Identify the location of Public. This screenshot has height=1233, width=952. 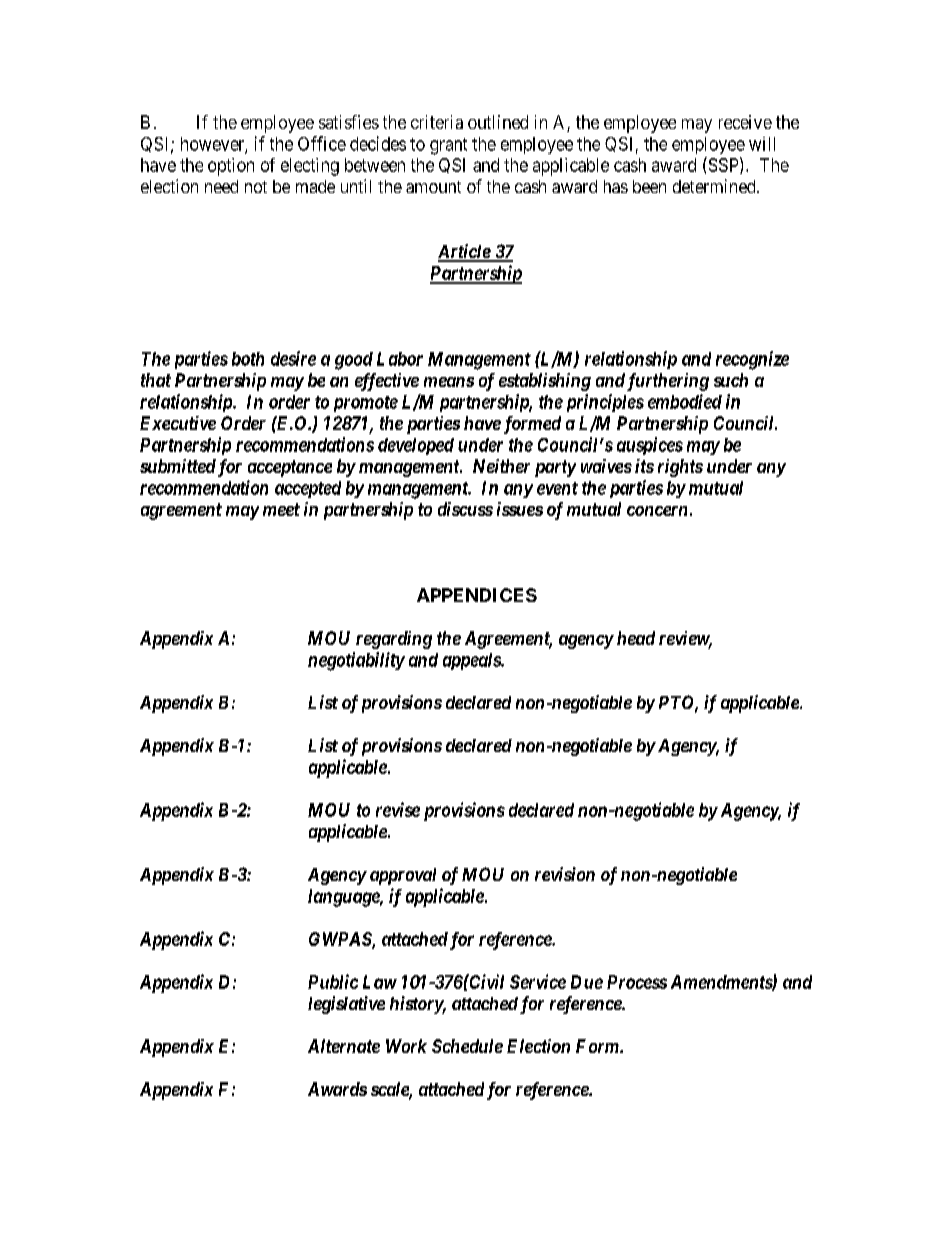
(333, 981).
